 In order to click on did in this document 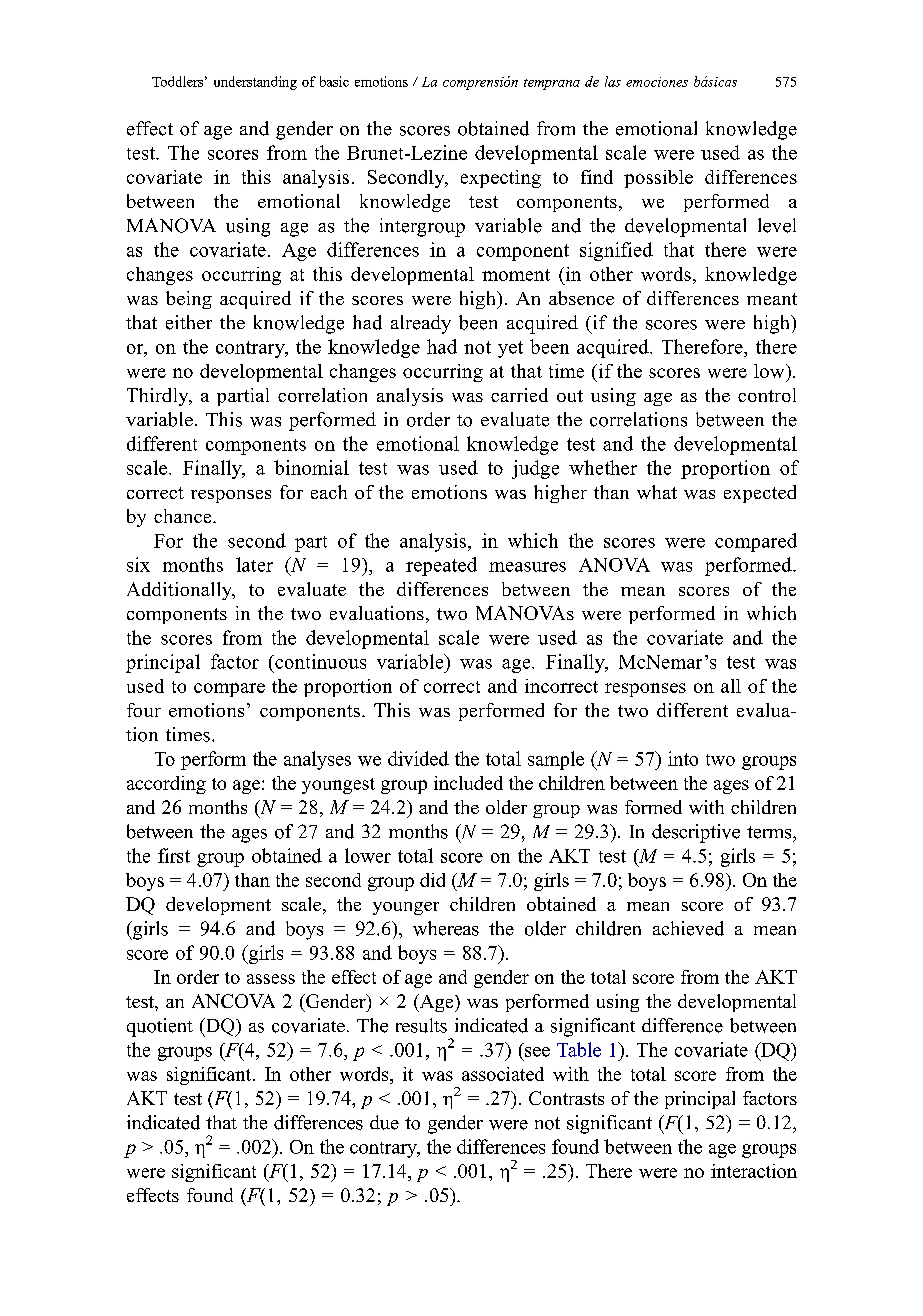, I will do `click(432, 880)`.
